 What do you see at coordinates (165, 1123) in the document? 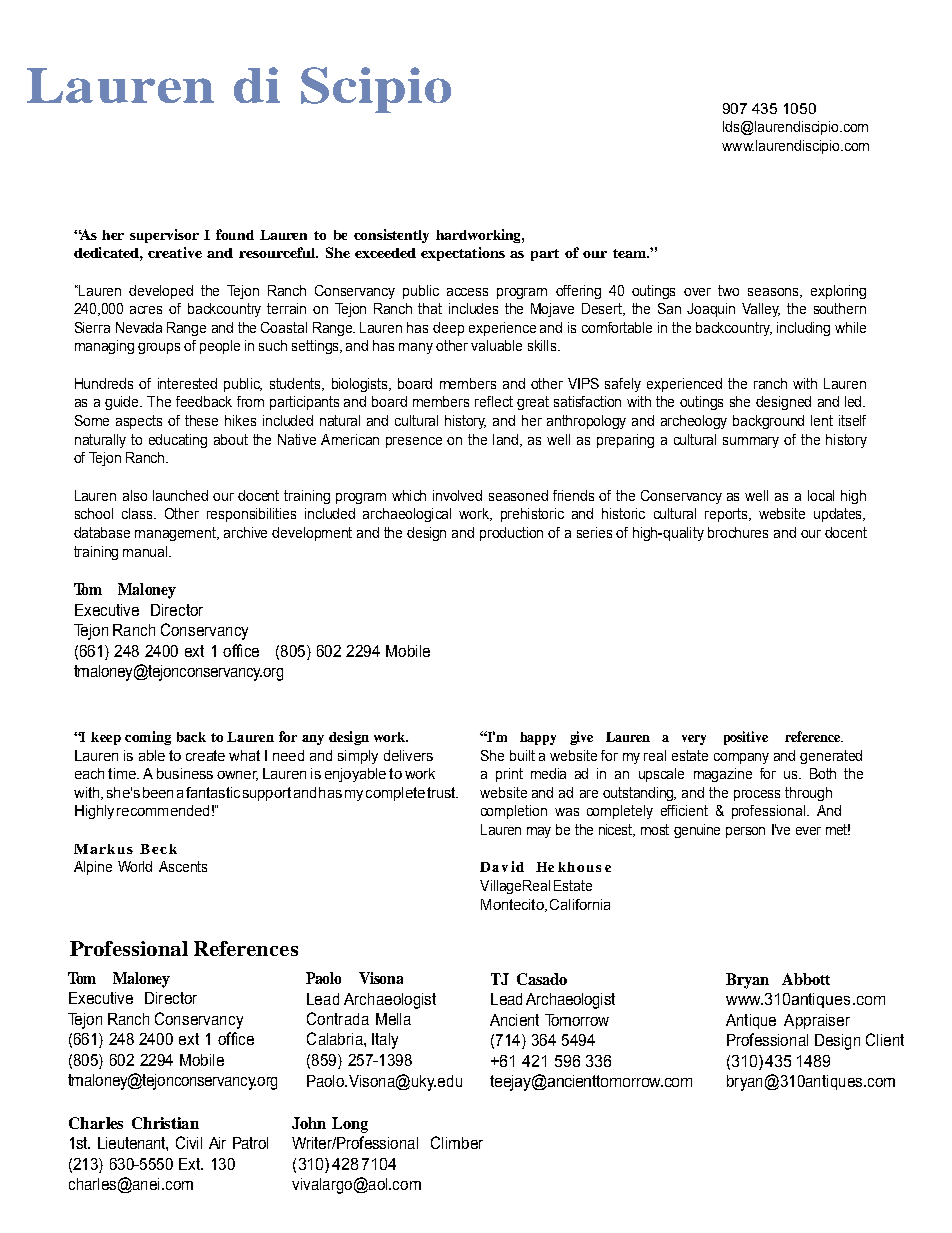
I see `Christian` at bounding box center [165, 1123].
